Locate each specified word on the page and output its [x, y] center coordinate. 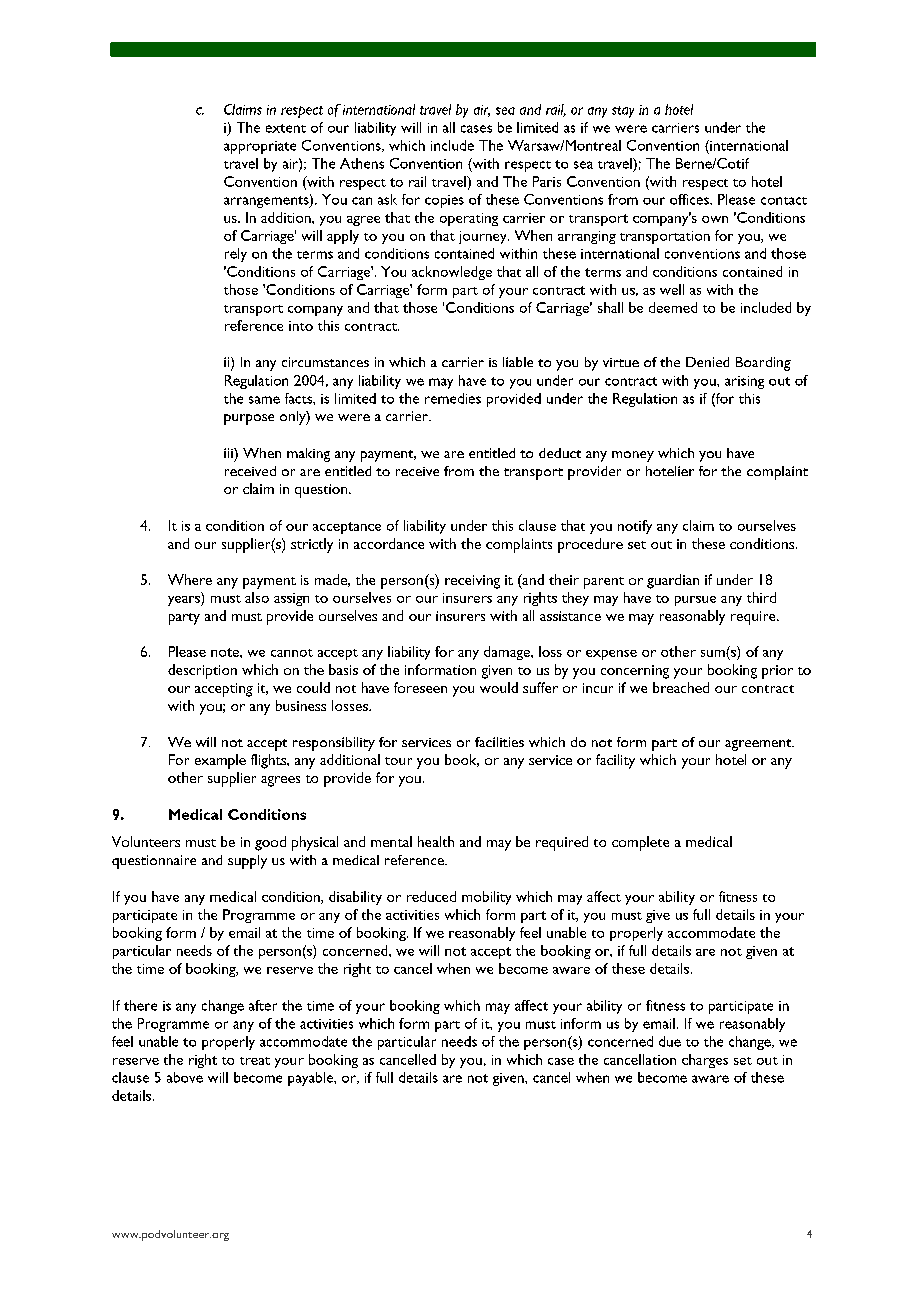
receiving [472, 582]
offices [690, 199]
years [185, 601]
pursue [695, 601]
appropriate [260, 147]
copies [444, 201]
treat [255, 1061]
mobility [486, 898]
